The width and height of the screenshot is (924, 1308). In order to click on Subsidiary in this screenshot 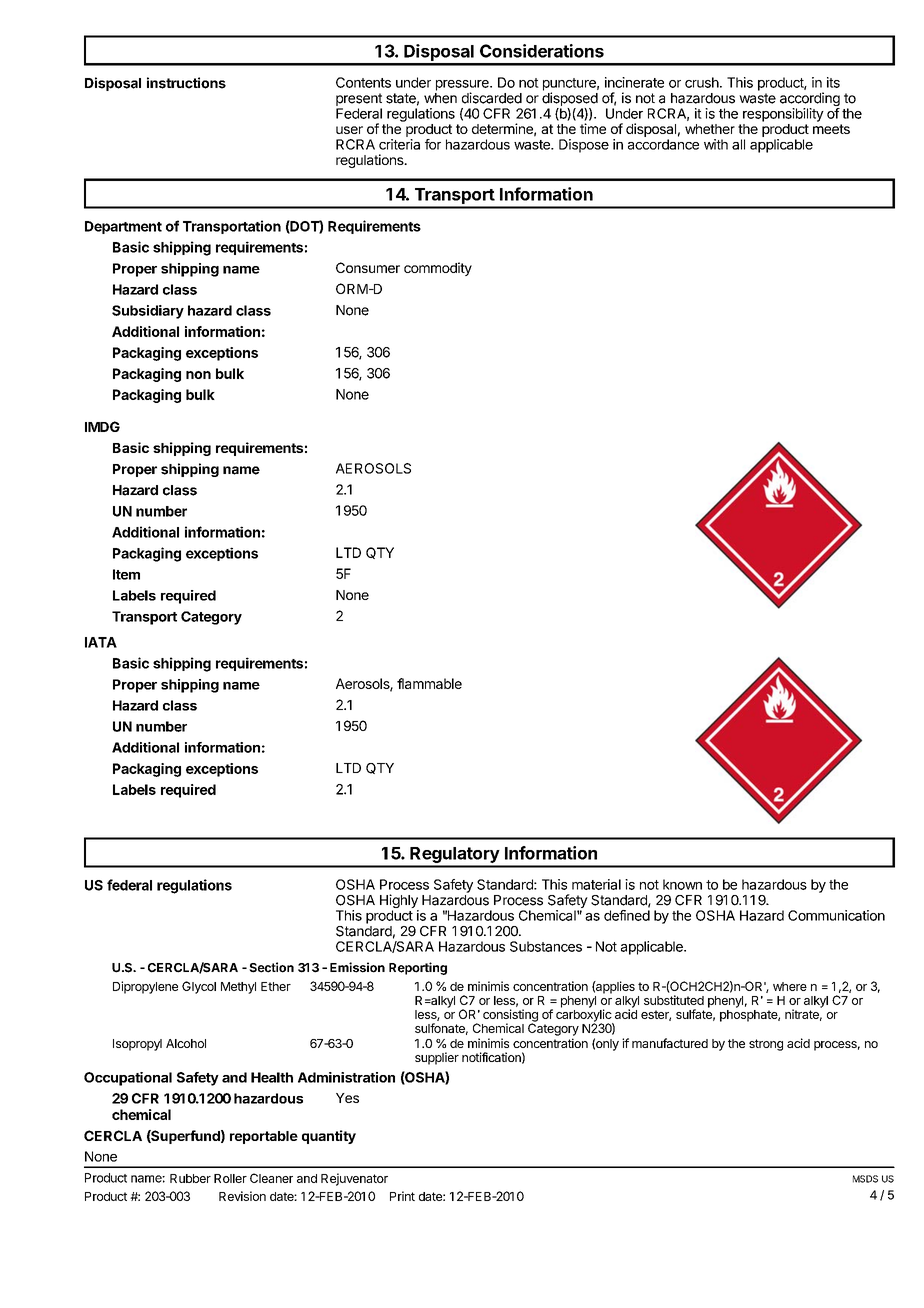, I will do `click(148, 312)`.
